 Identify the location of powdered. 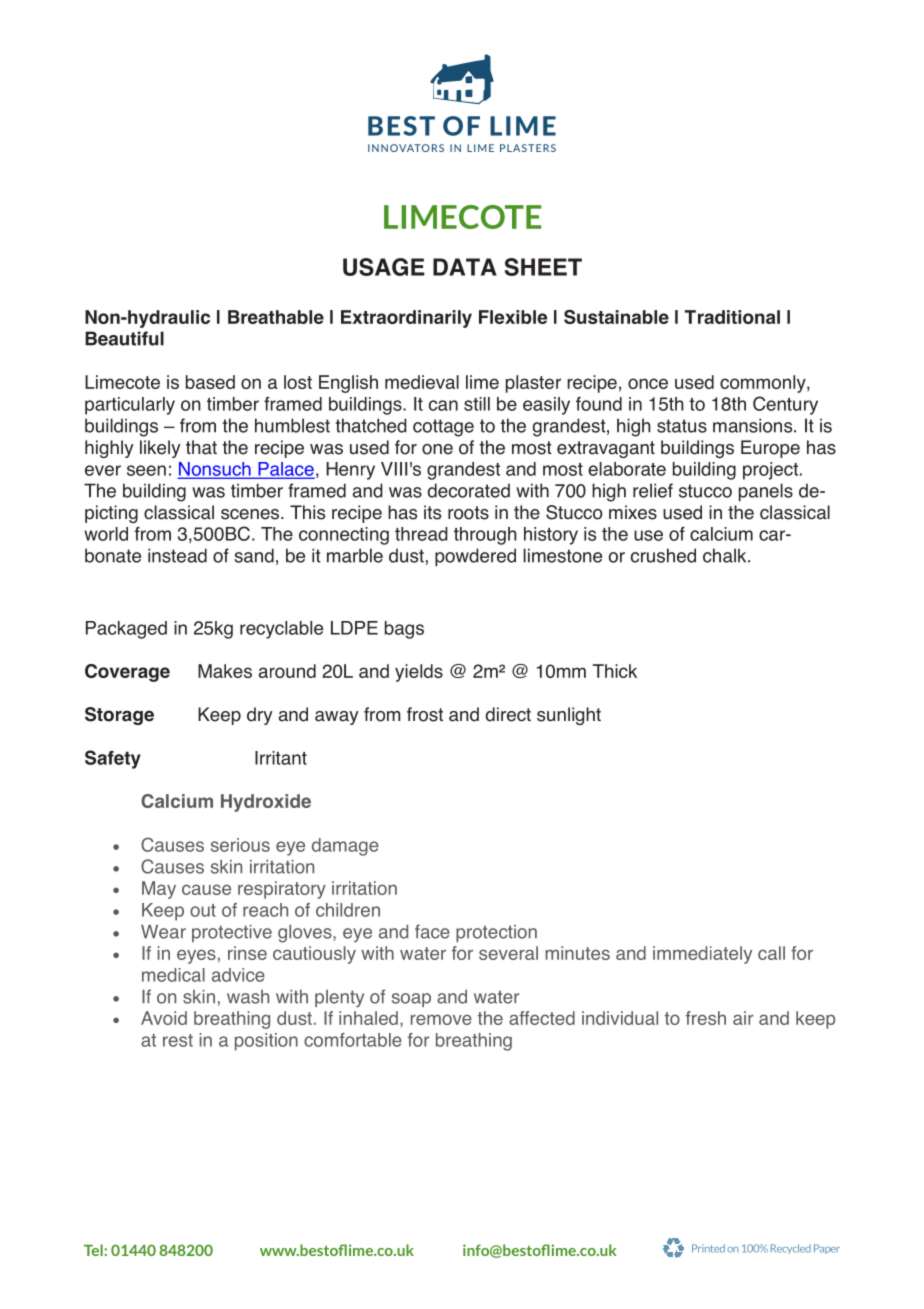
(475, 557).
